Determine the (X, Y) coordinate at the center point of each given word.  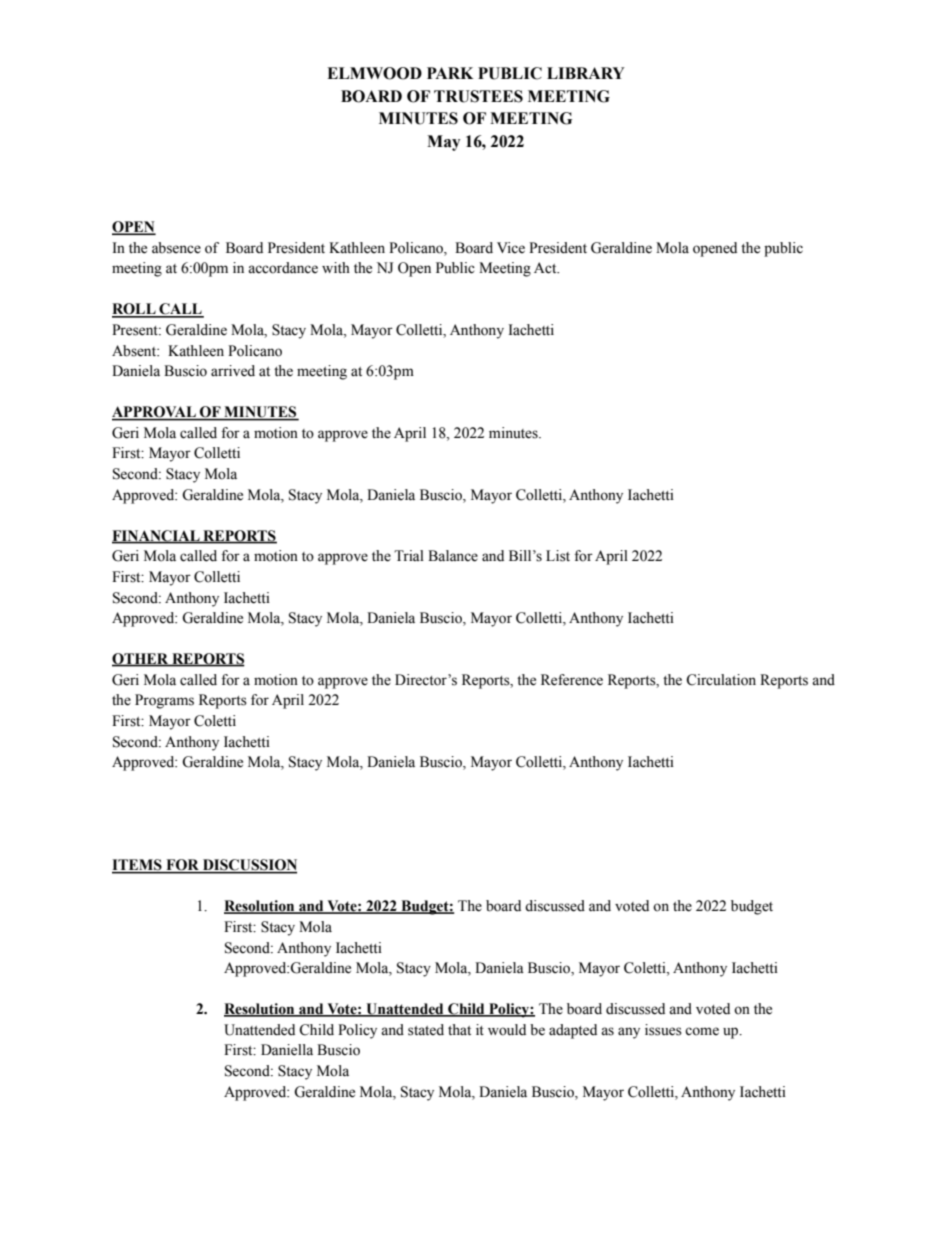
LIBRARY (586, 73)
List (558, 556)
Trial (409, 555)
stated (426, 1030)
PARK (450, 73)
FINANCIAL (157, 536)
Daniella (287, 1050)
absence (176, 248)
